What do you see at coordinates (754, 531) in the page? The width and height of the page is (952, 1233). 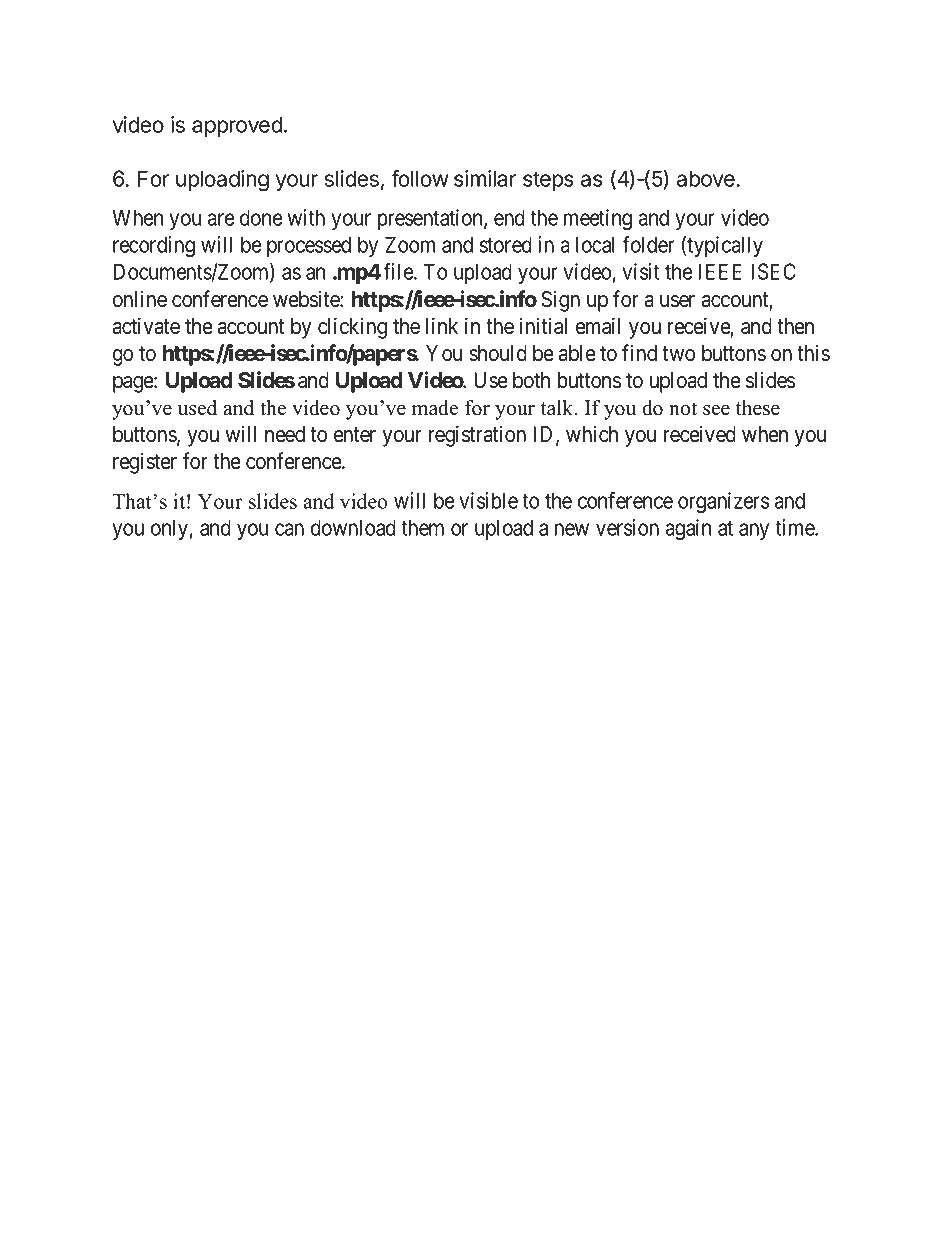 I see `any` at bounding box center [754, 531].
